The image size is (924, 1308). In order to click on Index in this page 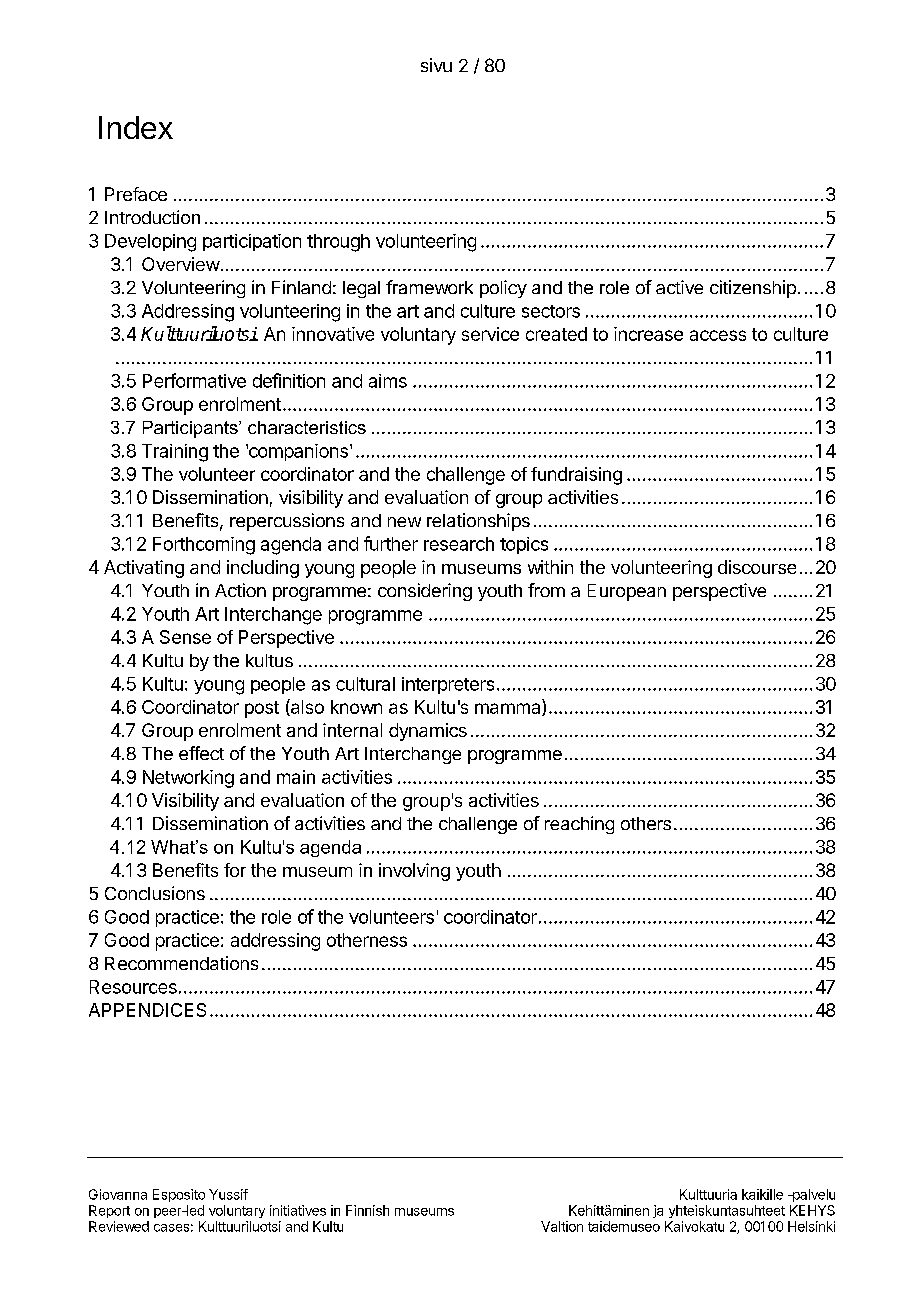, I will do `click(136, 127)`.
